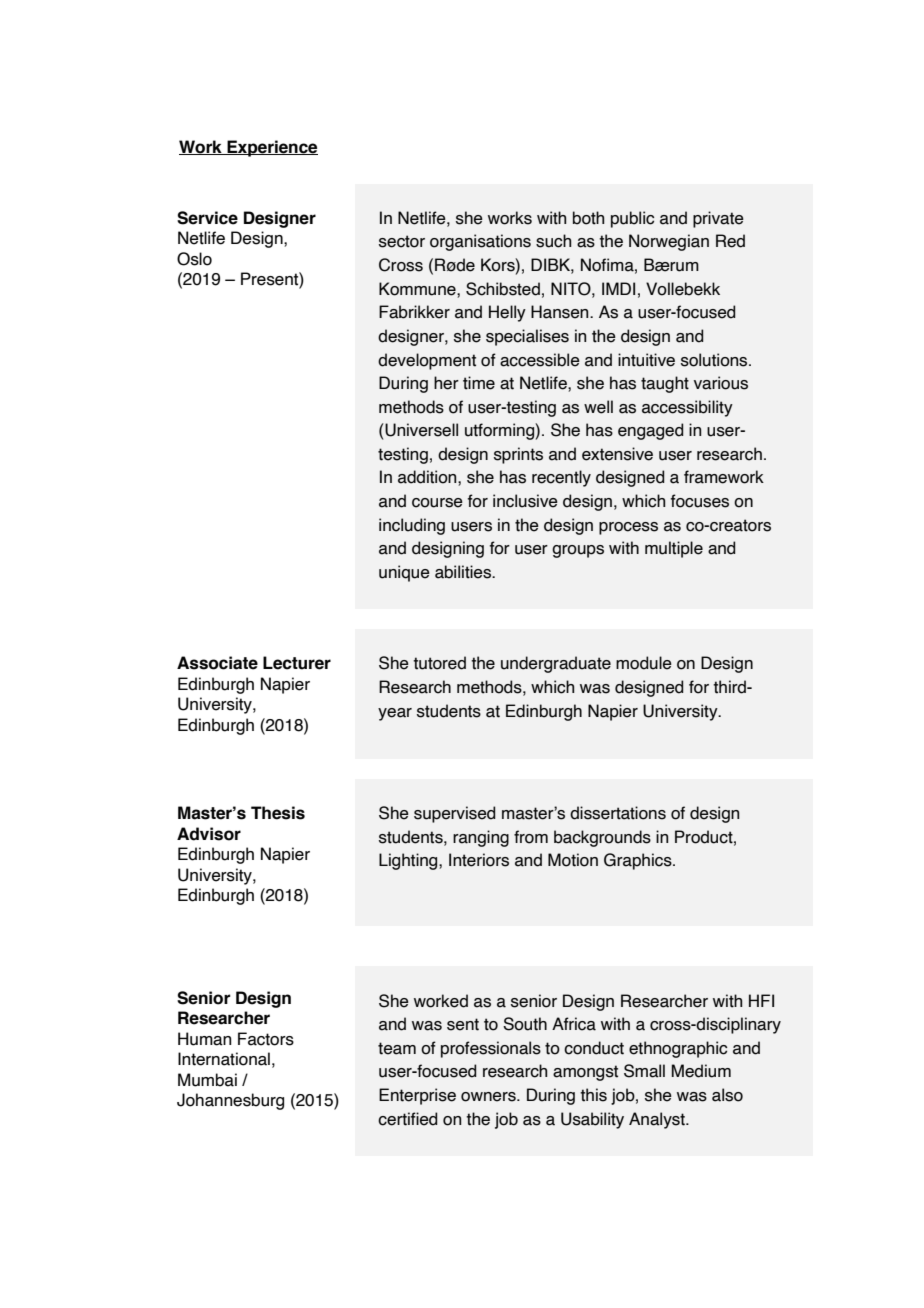  I want to click on Johannesburg, so click(230, 1101).
